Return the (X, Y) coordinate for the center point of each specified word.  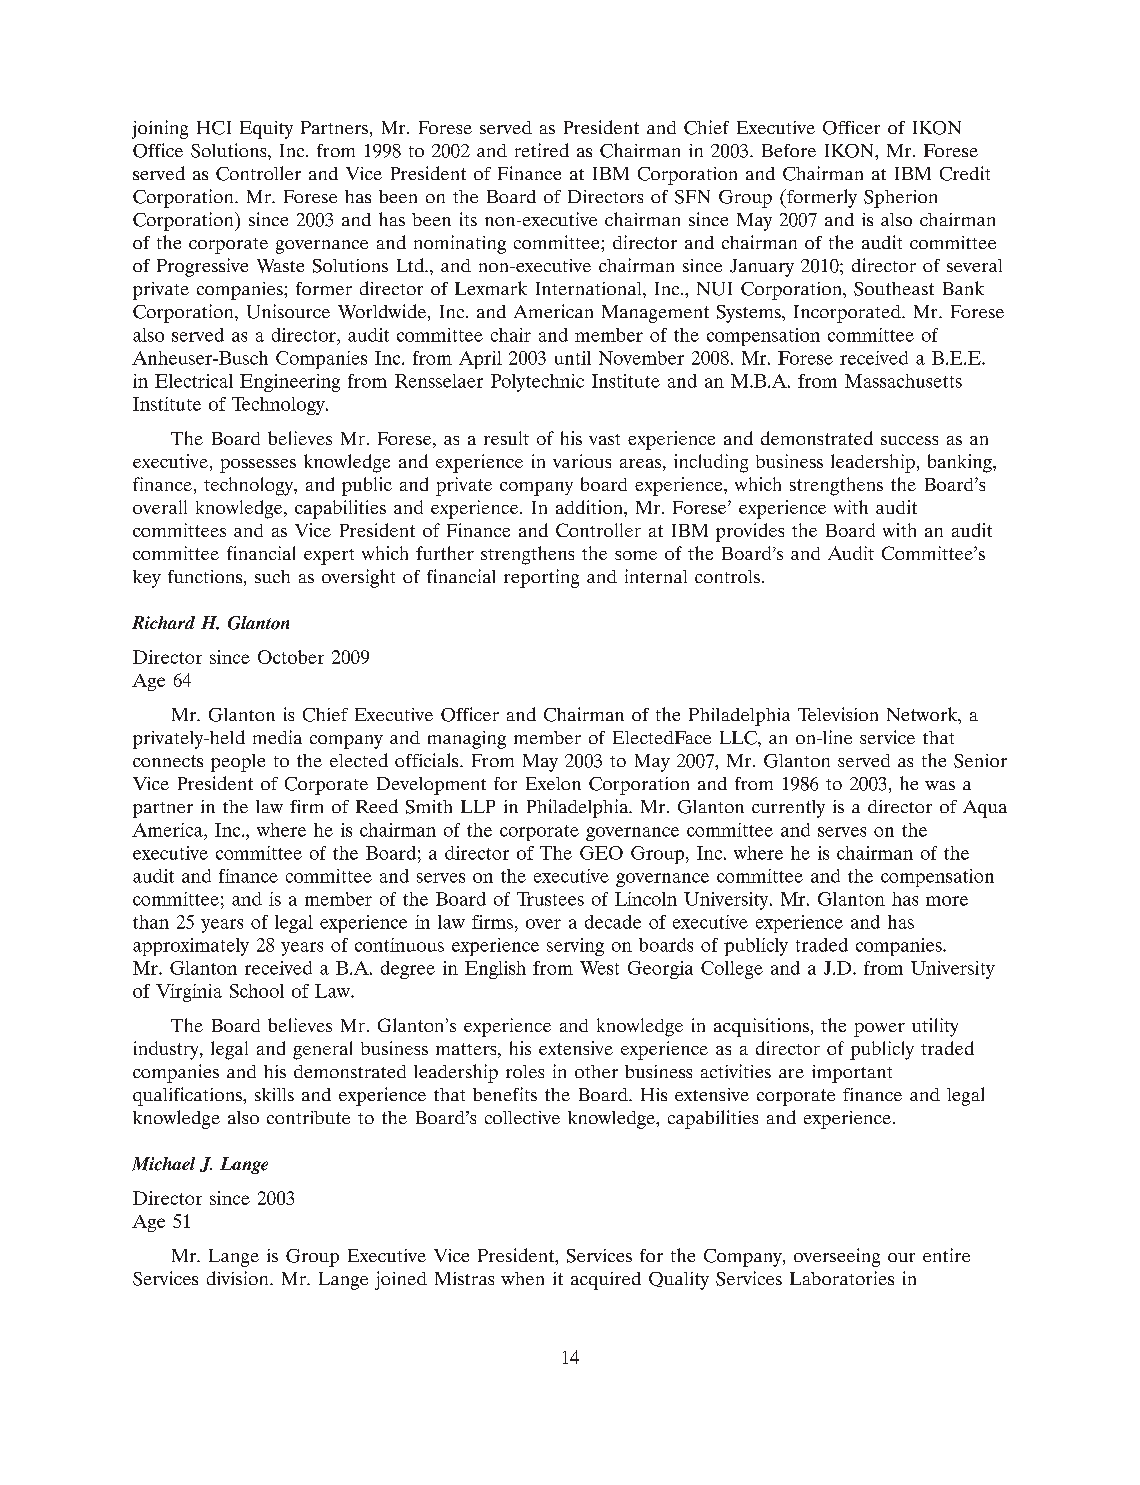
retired (542, 150)
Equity (266, 130)
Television (838, 714)
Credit (965, 173)
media (277, 737)
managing (467, 740)
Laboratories (842, 1278)
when (522, 1278)
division (239, 1278)
